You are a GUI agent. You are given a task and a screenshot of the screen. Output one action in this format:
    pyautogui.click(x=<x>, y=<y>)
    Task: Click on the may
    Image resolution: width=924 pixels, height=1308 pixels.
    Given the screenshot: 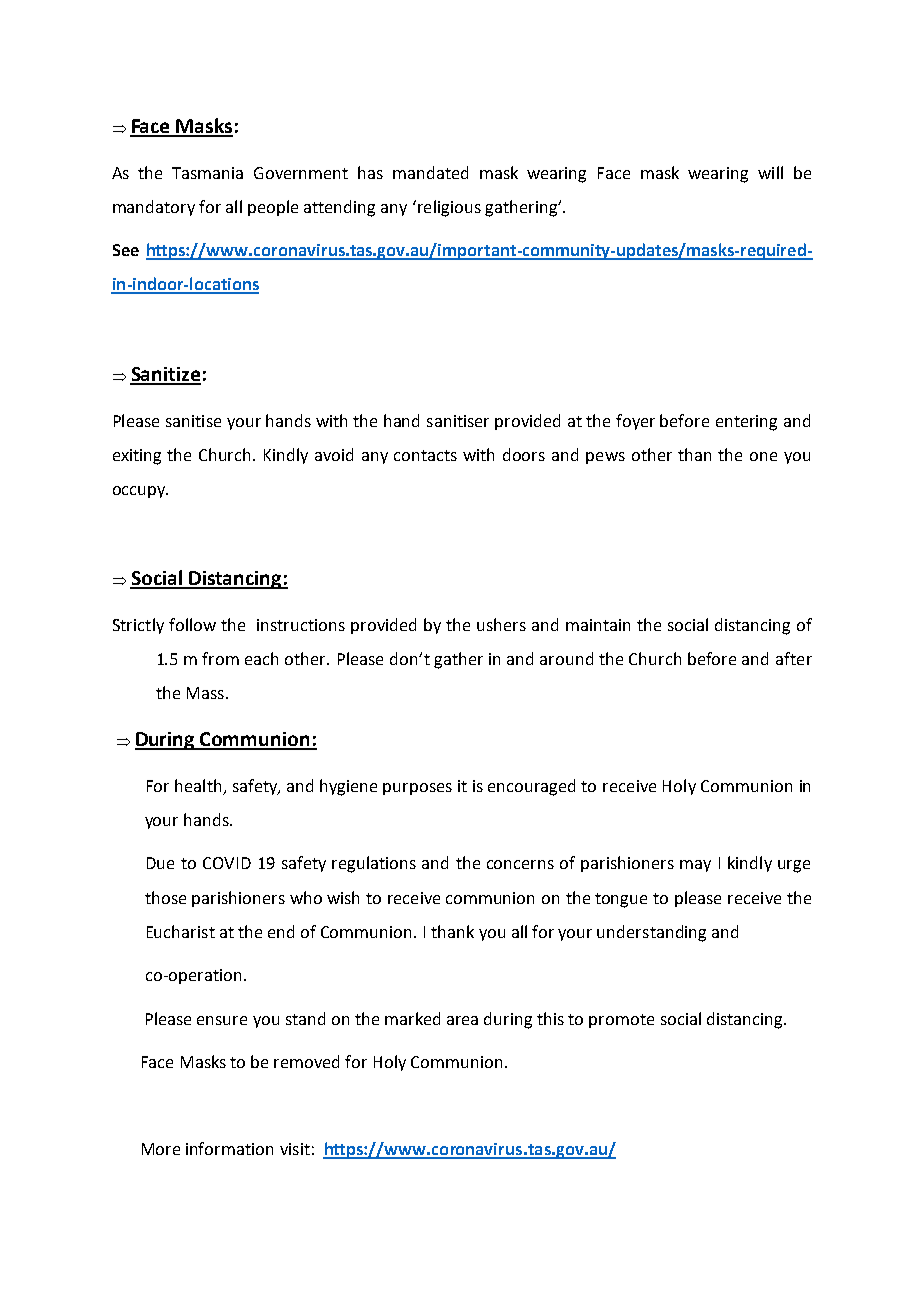 What is the action you would take?
    pyautogui.click(x=695, y=866)
